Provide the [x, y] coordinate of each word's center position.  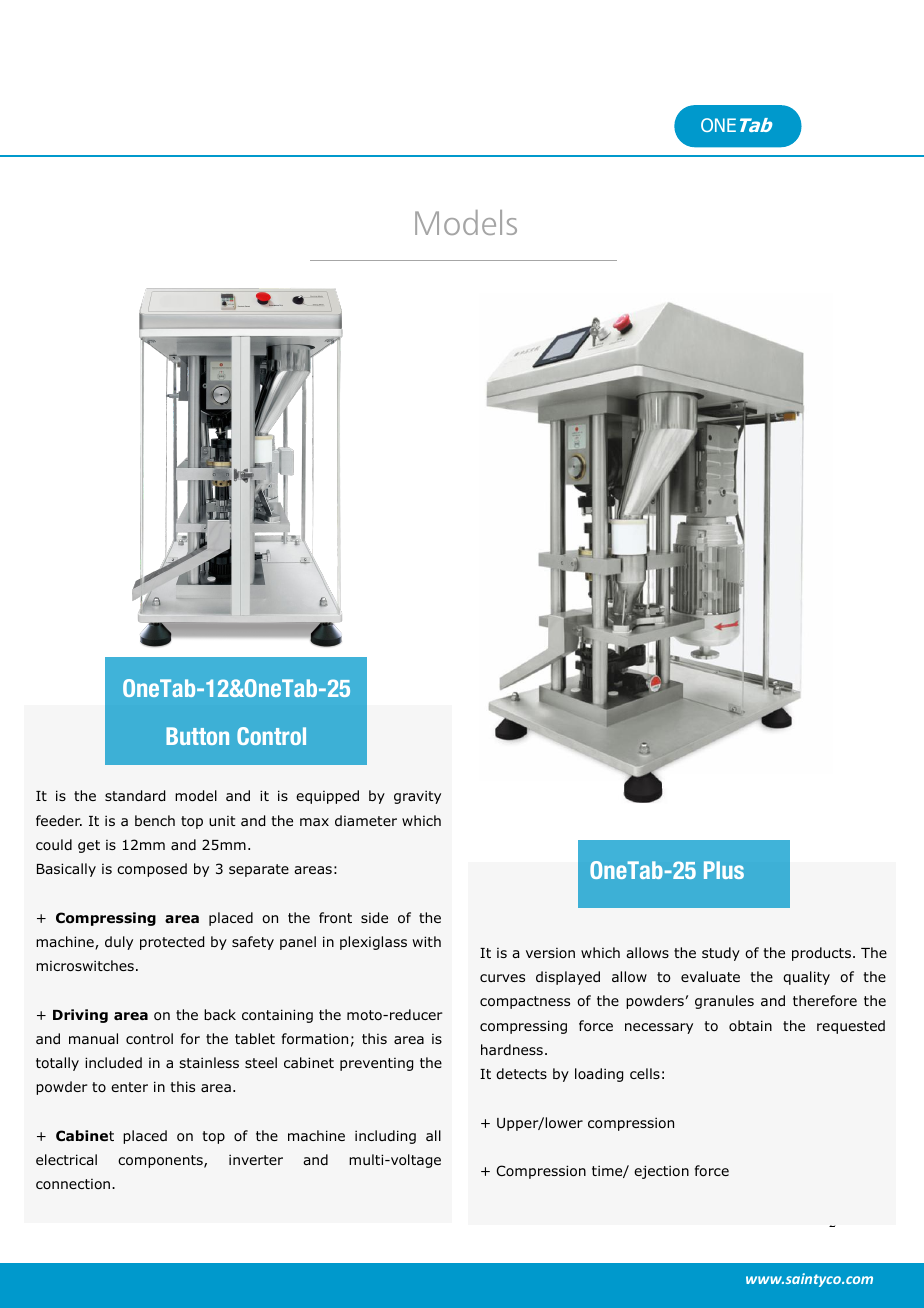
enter [129, 1087]
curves [502, 978]
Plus [724, 870]
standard [135, 795]
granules [724, 1002]
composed [152, 870]
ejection [661, 1172]
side [374, 917]
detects [521, 1073]
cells [645, 1073]
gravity [417, 797]
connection [74, 1184]
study [721, 954]
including [385, 1137]
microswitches [85, 966]
